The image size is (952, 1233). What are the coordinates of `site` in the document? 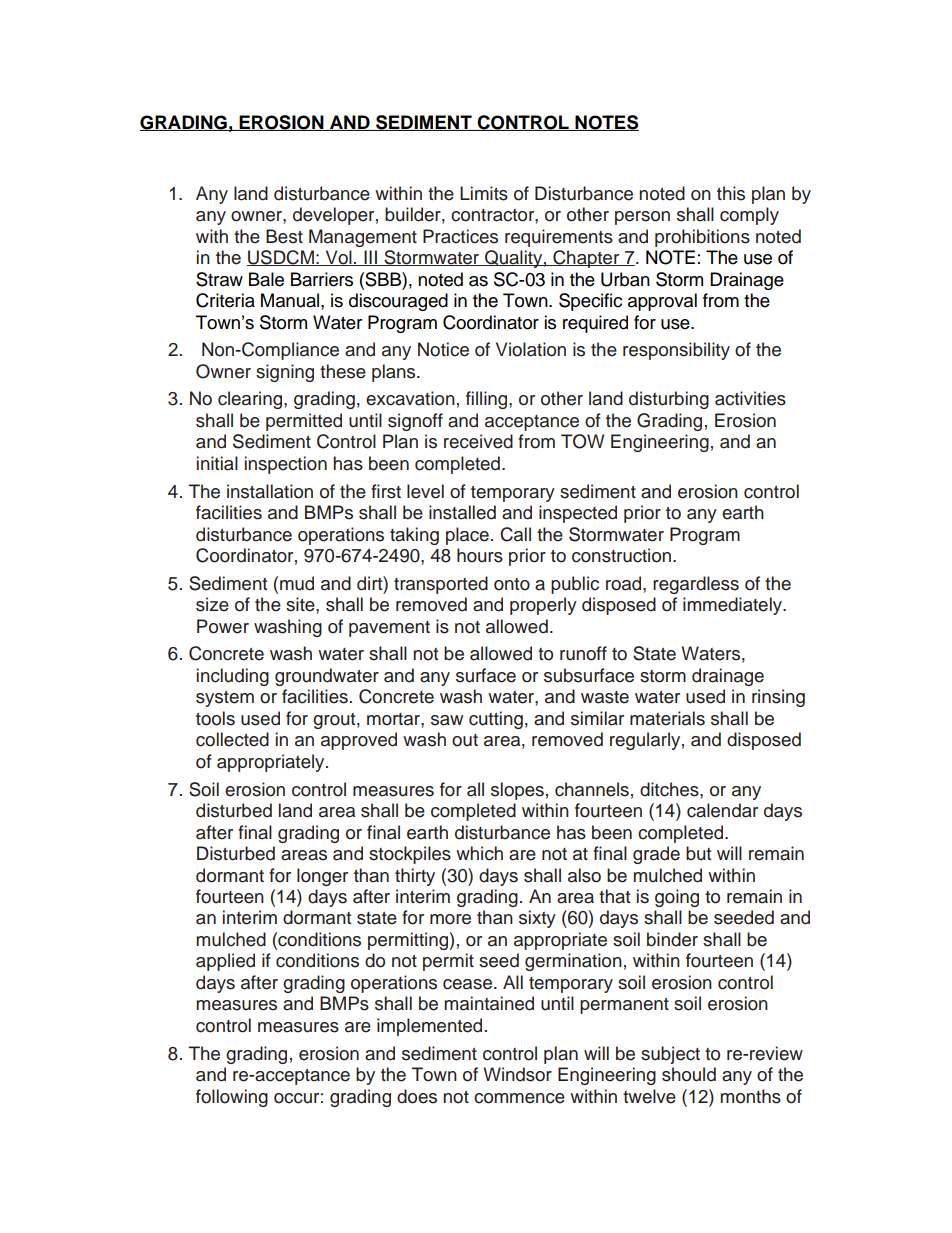 It's located at (301, 604).
